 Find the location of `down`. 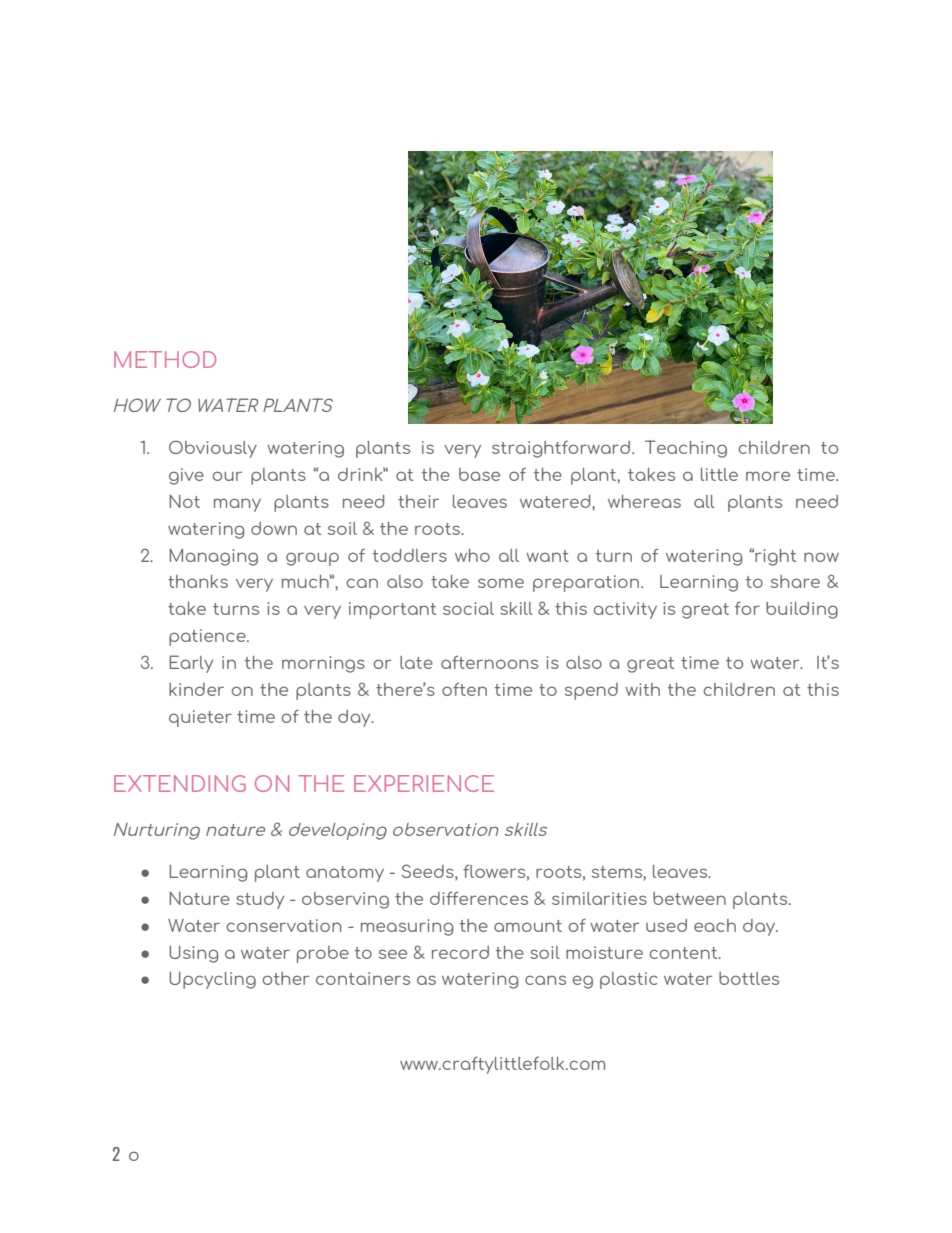

down is located at coordinates (274, 528).
